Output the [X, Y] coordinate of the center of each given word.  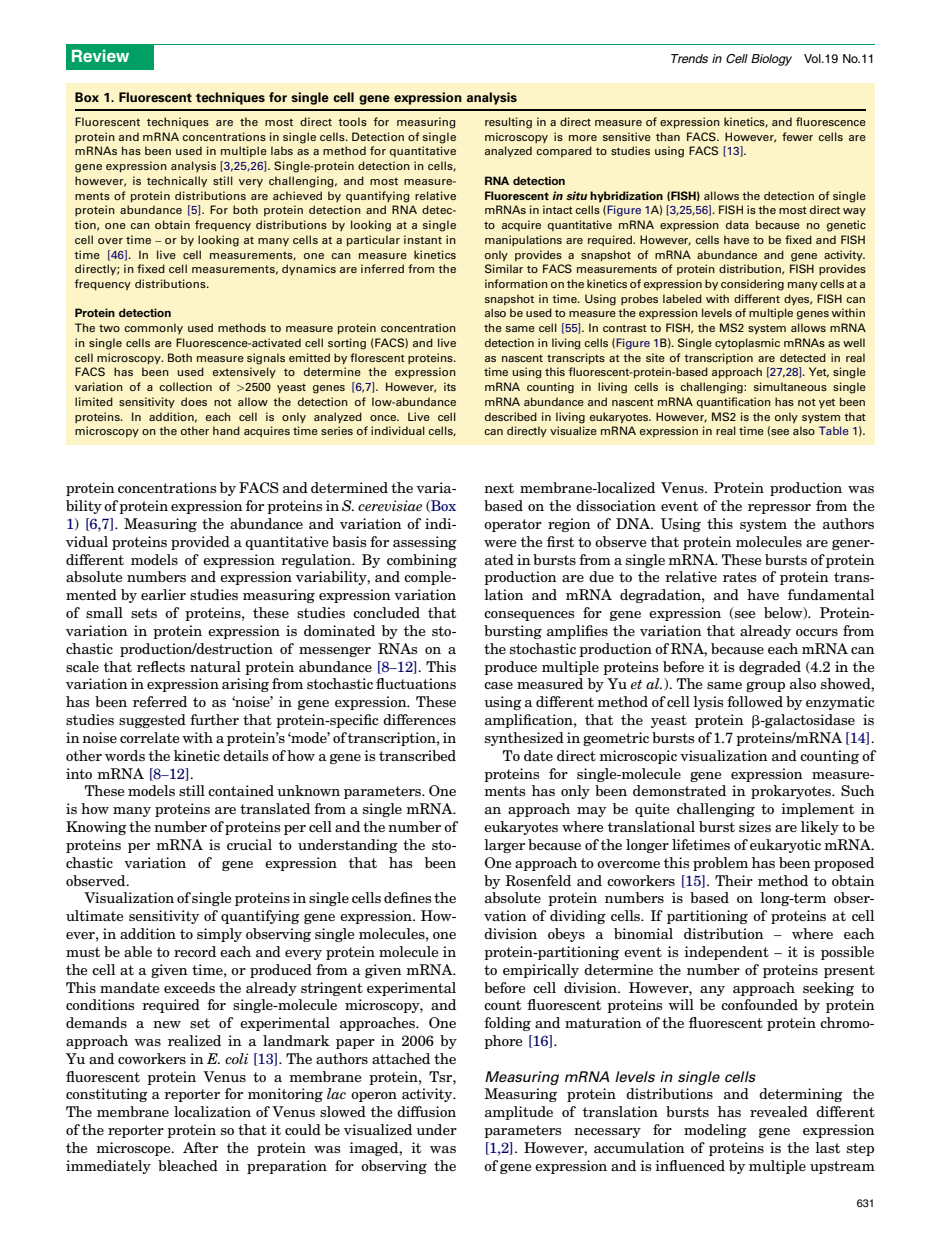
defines [407, 897]
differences [419, 719]
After [200, 1147]
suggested [152, 721]
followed [755, 701]
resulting [508, 123]
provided [200, 543]
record [195, 951]
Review [100, 55]
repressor [779, 509]
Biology [771, 60]
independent [726, 953]
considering [752, 285]
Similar [504, 268]
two [109, 328]
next [499, 488]
